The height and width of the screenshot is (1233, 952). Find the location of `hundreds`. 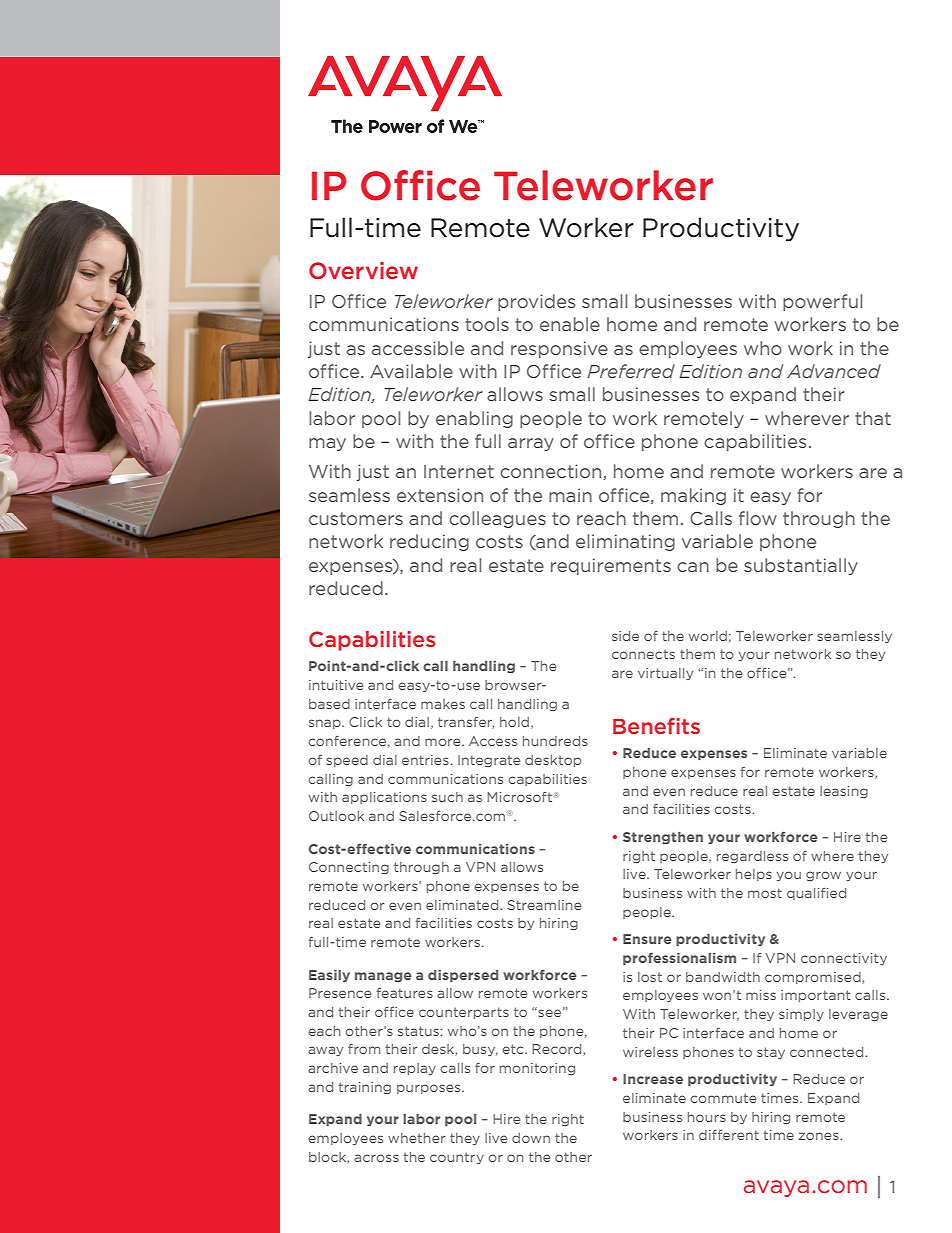

hundreds is located at coordinates (555, 741).
